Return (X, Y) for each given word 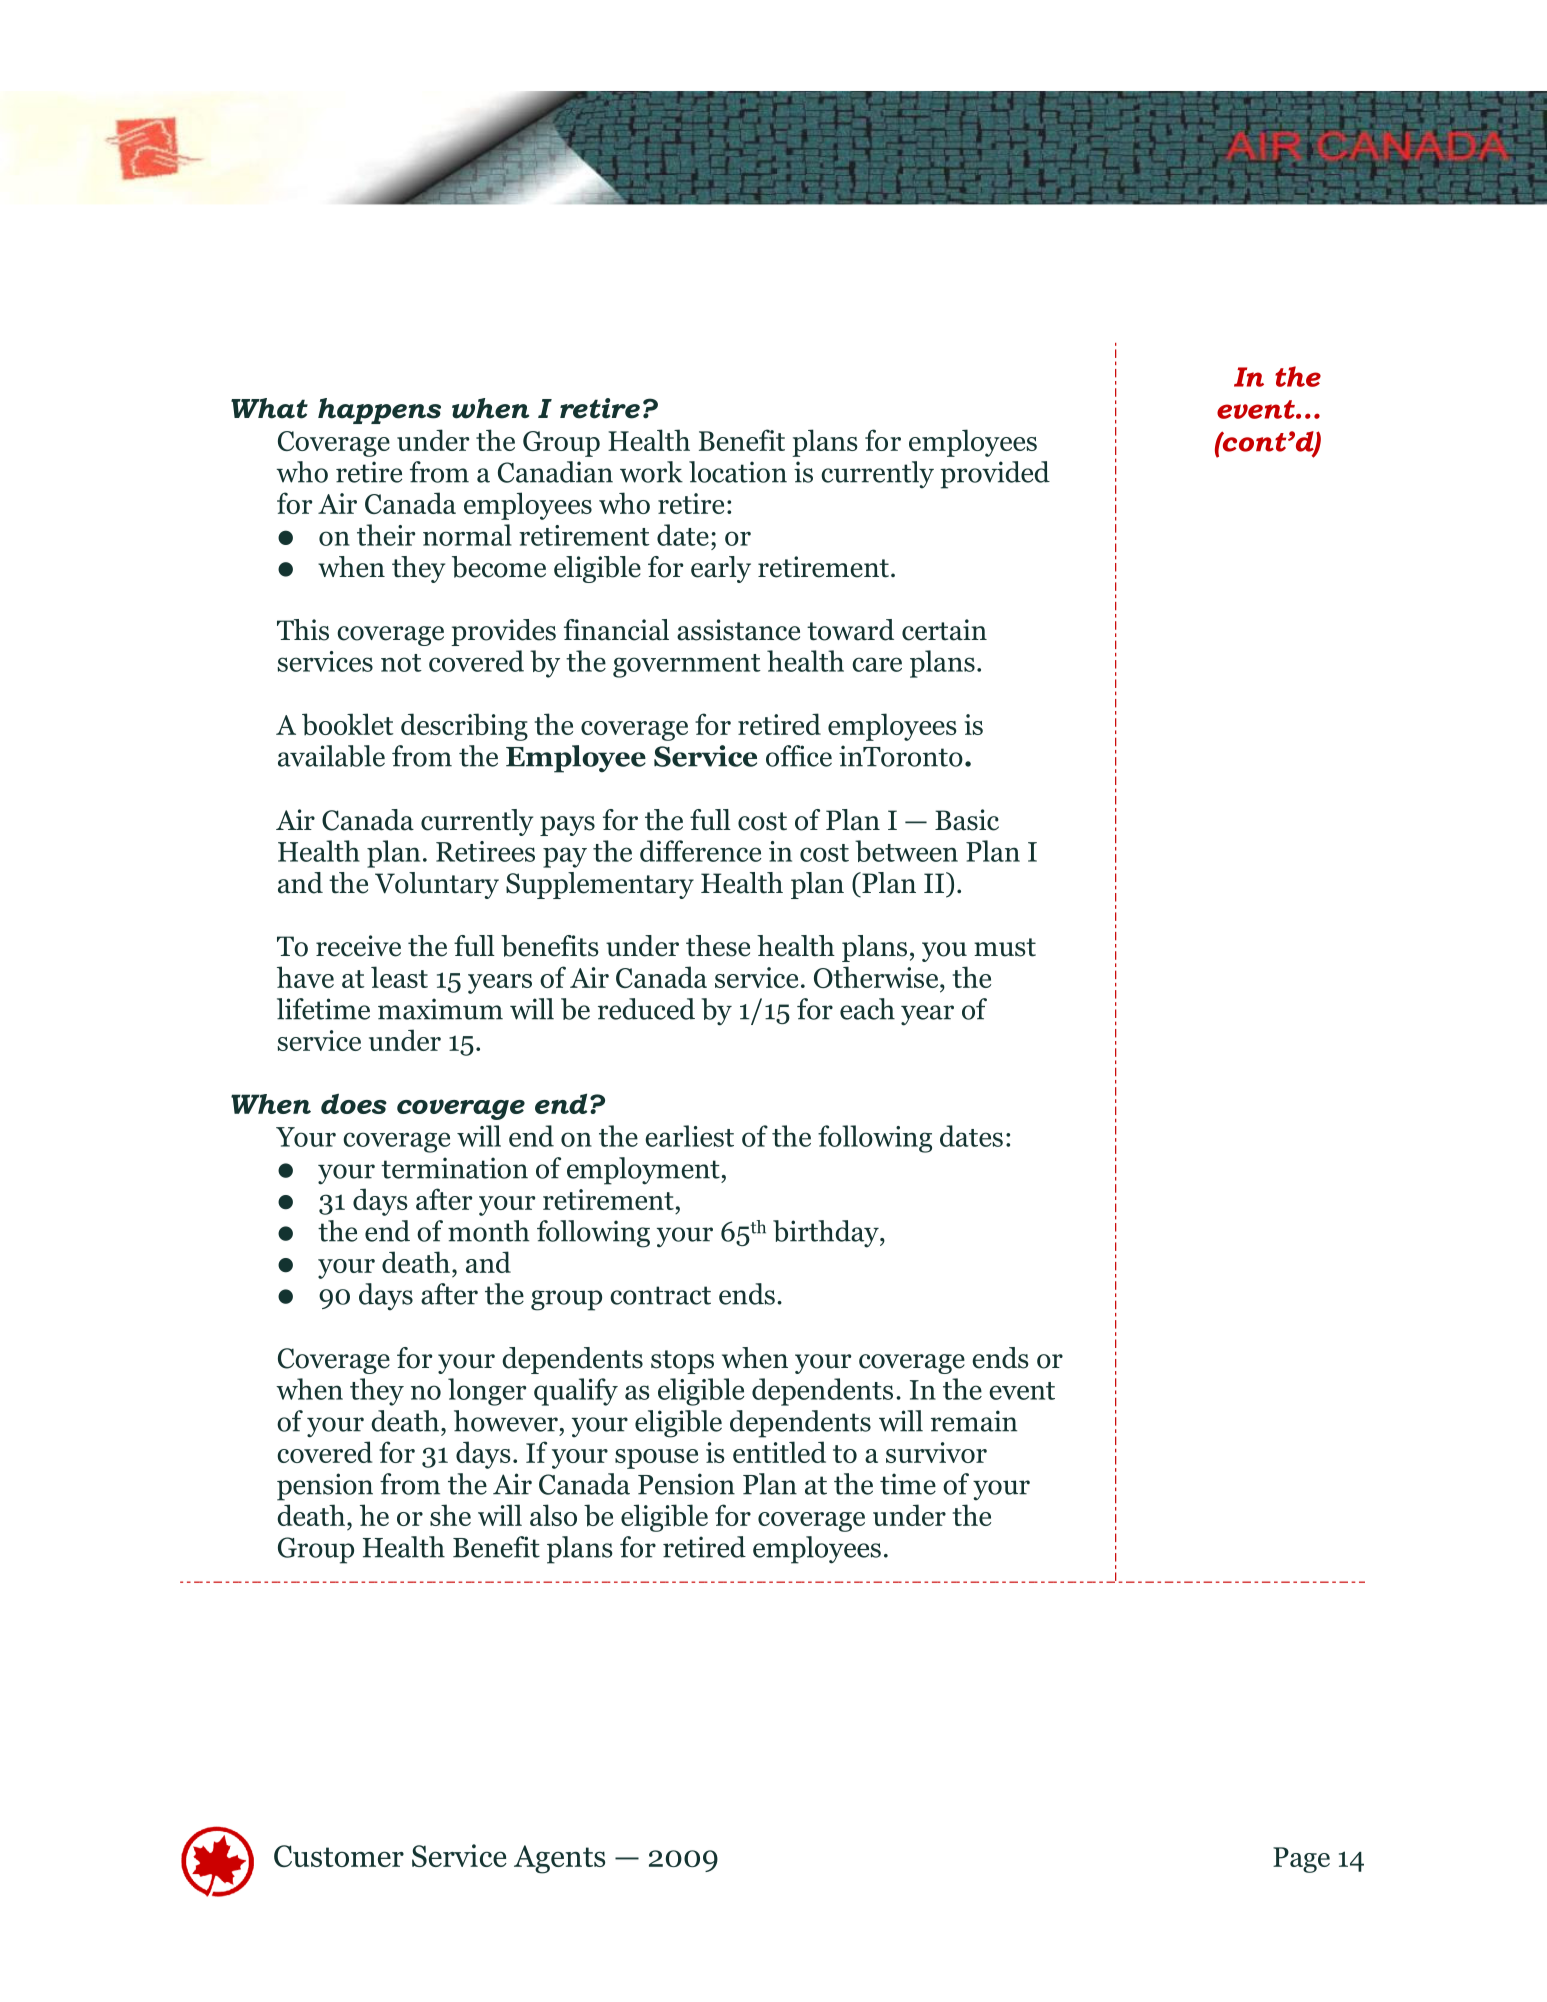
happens (379, 411)
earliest (689, 1136)
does (354, 1103)
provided (995, 475)
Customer (339, 1856)
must (1005, 947)
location (738, 472)
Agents (559, 1859)
